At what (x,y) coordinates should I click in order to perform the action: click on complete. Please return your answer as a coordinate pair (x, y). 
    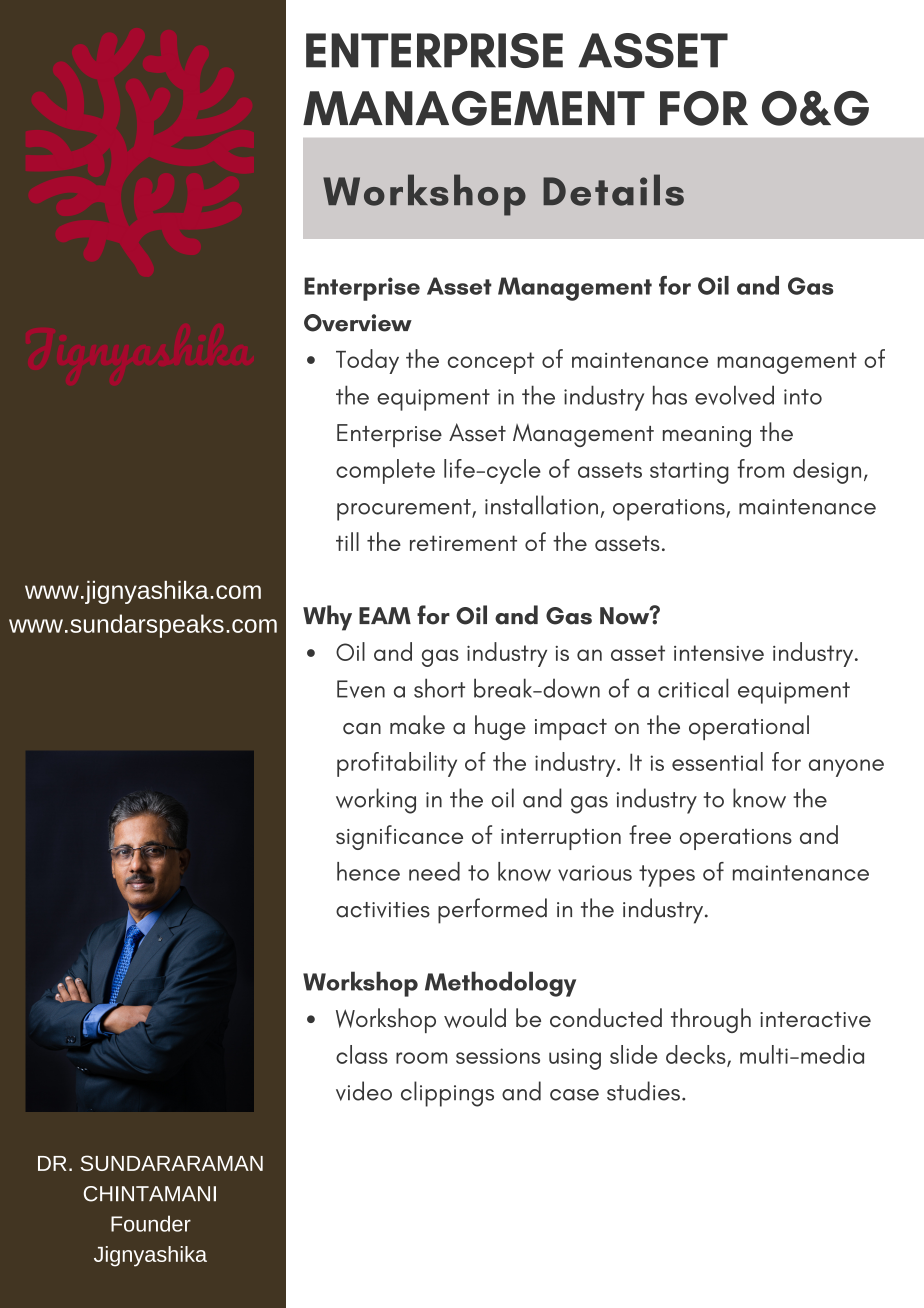
    Looking at the image, I should click on (385, 471).
